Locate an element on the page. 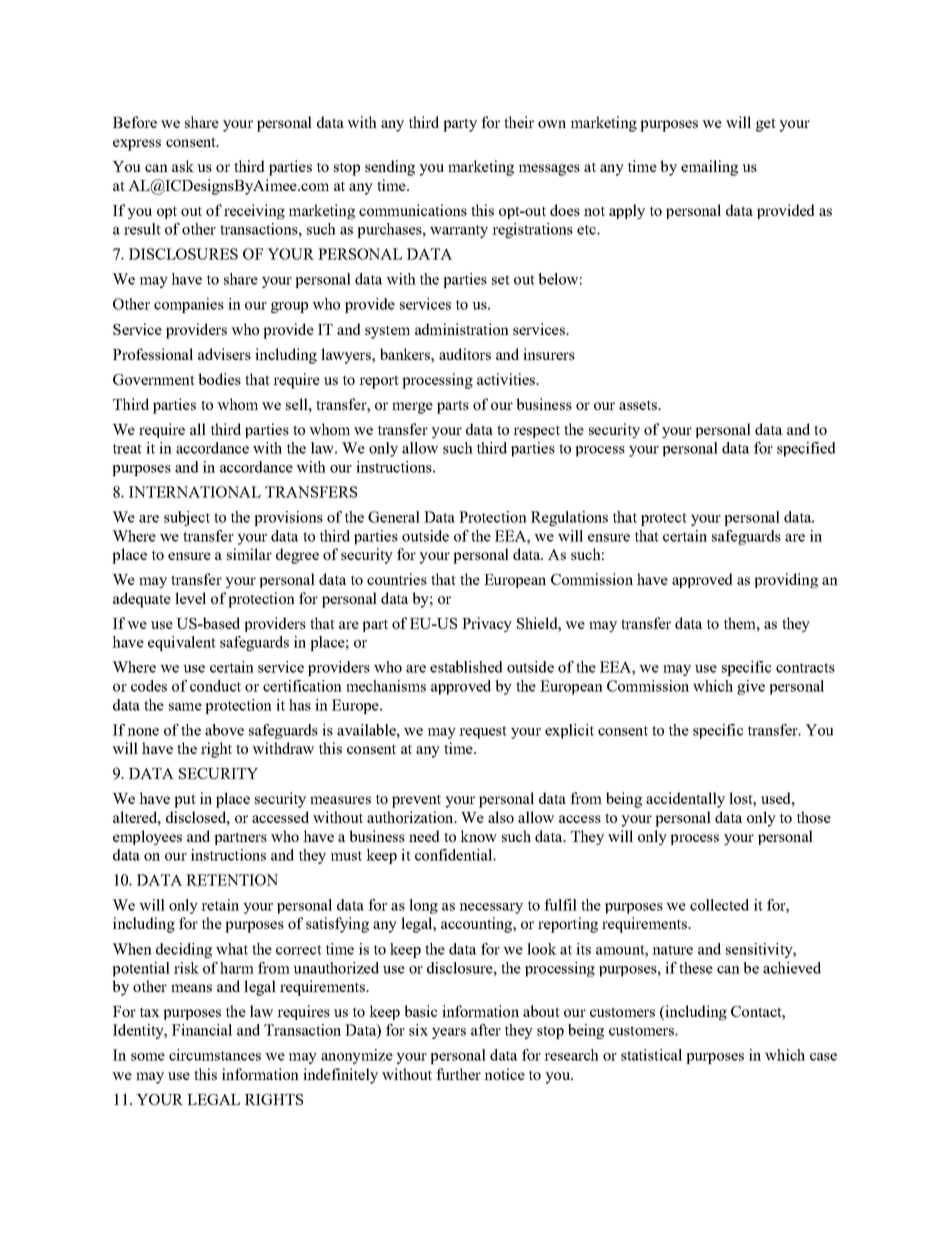 Image resolution: width=952 pixels, height=1233 pixels. ask is located at coordinates (183, 166).
